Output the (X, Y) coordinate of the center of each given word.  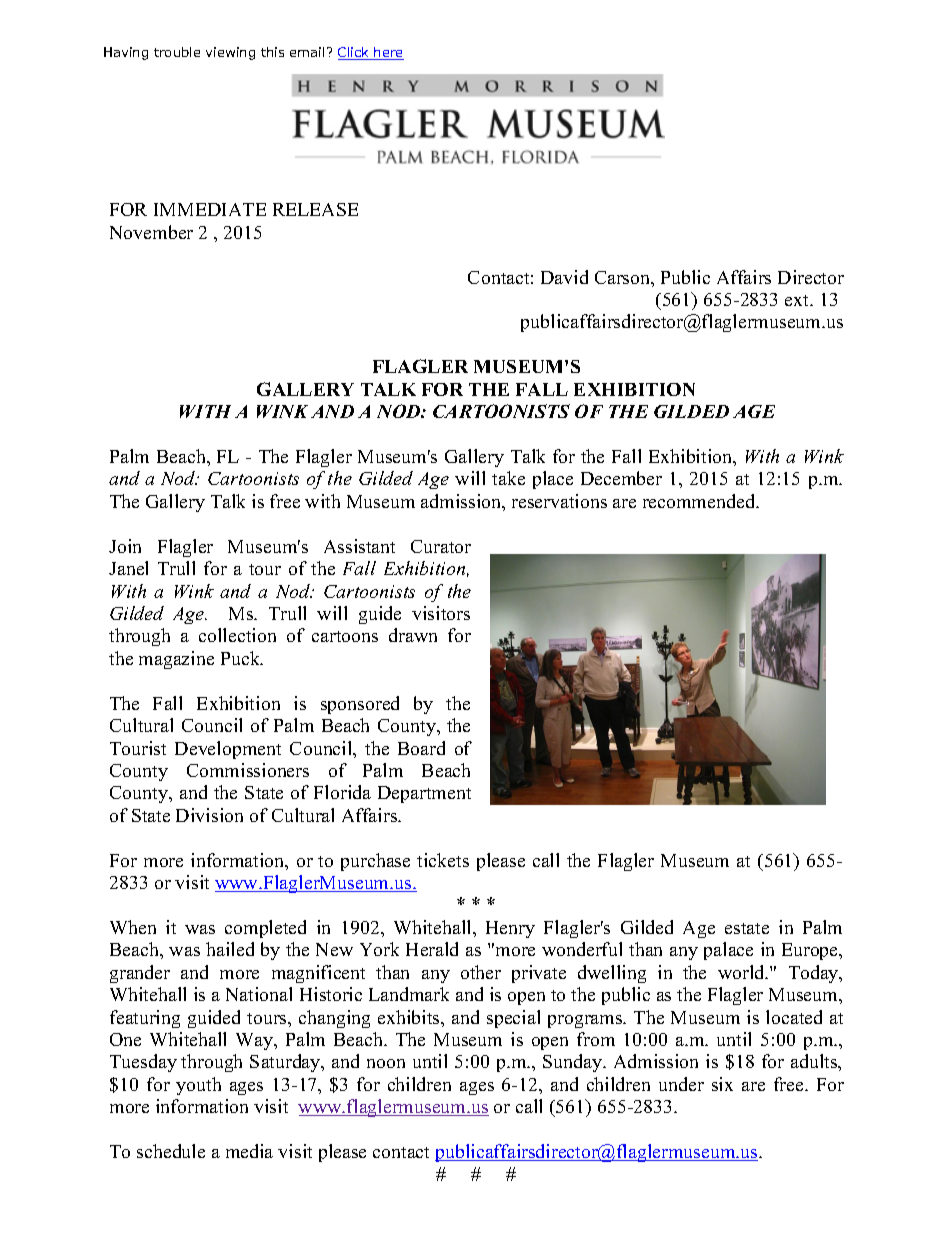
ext (798, 300)
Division (209, 815)
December (621, 478)
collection (237, 635)
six (722, 1084)
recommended (700, 501)
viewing (230, 53)
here (388, 53)
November (151, 232)
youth (198, 1086)
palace (728, 951)
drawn (413, 635)
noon (386, 1063)
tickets (443, 860)
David (564, 277)
